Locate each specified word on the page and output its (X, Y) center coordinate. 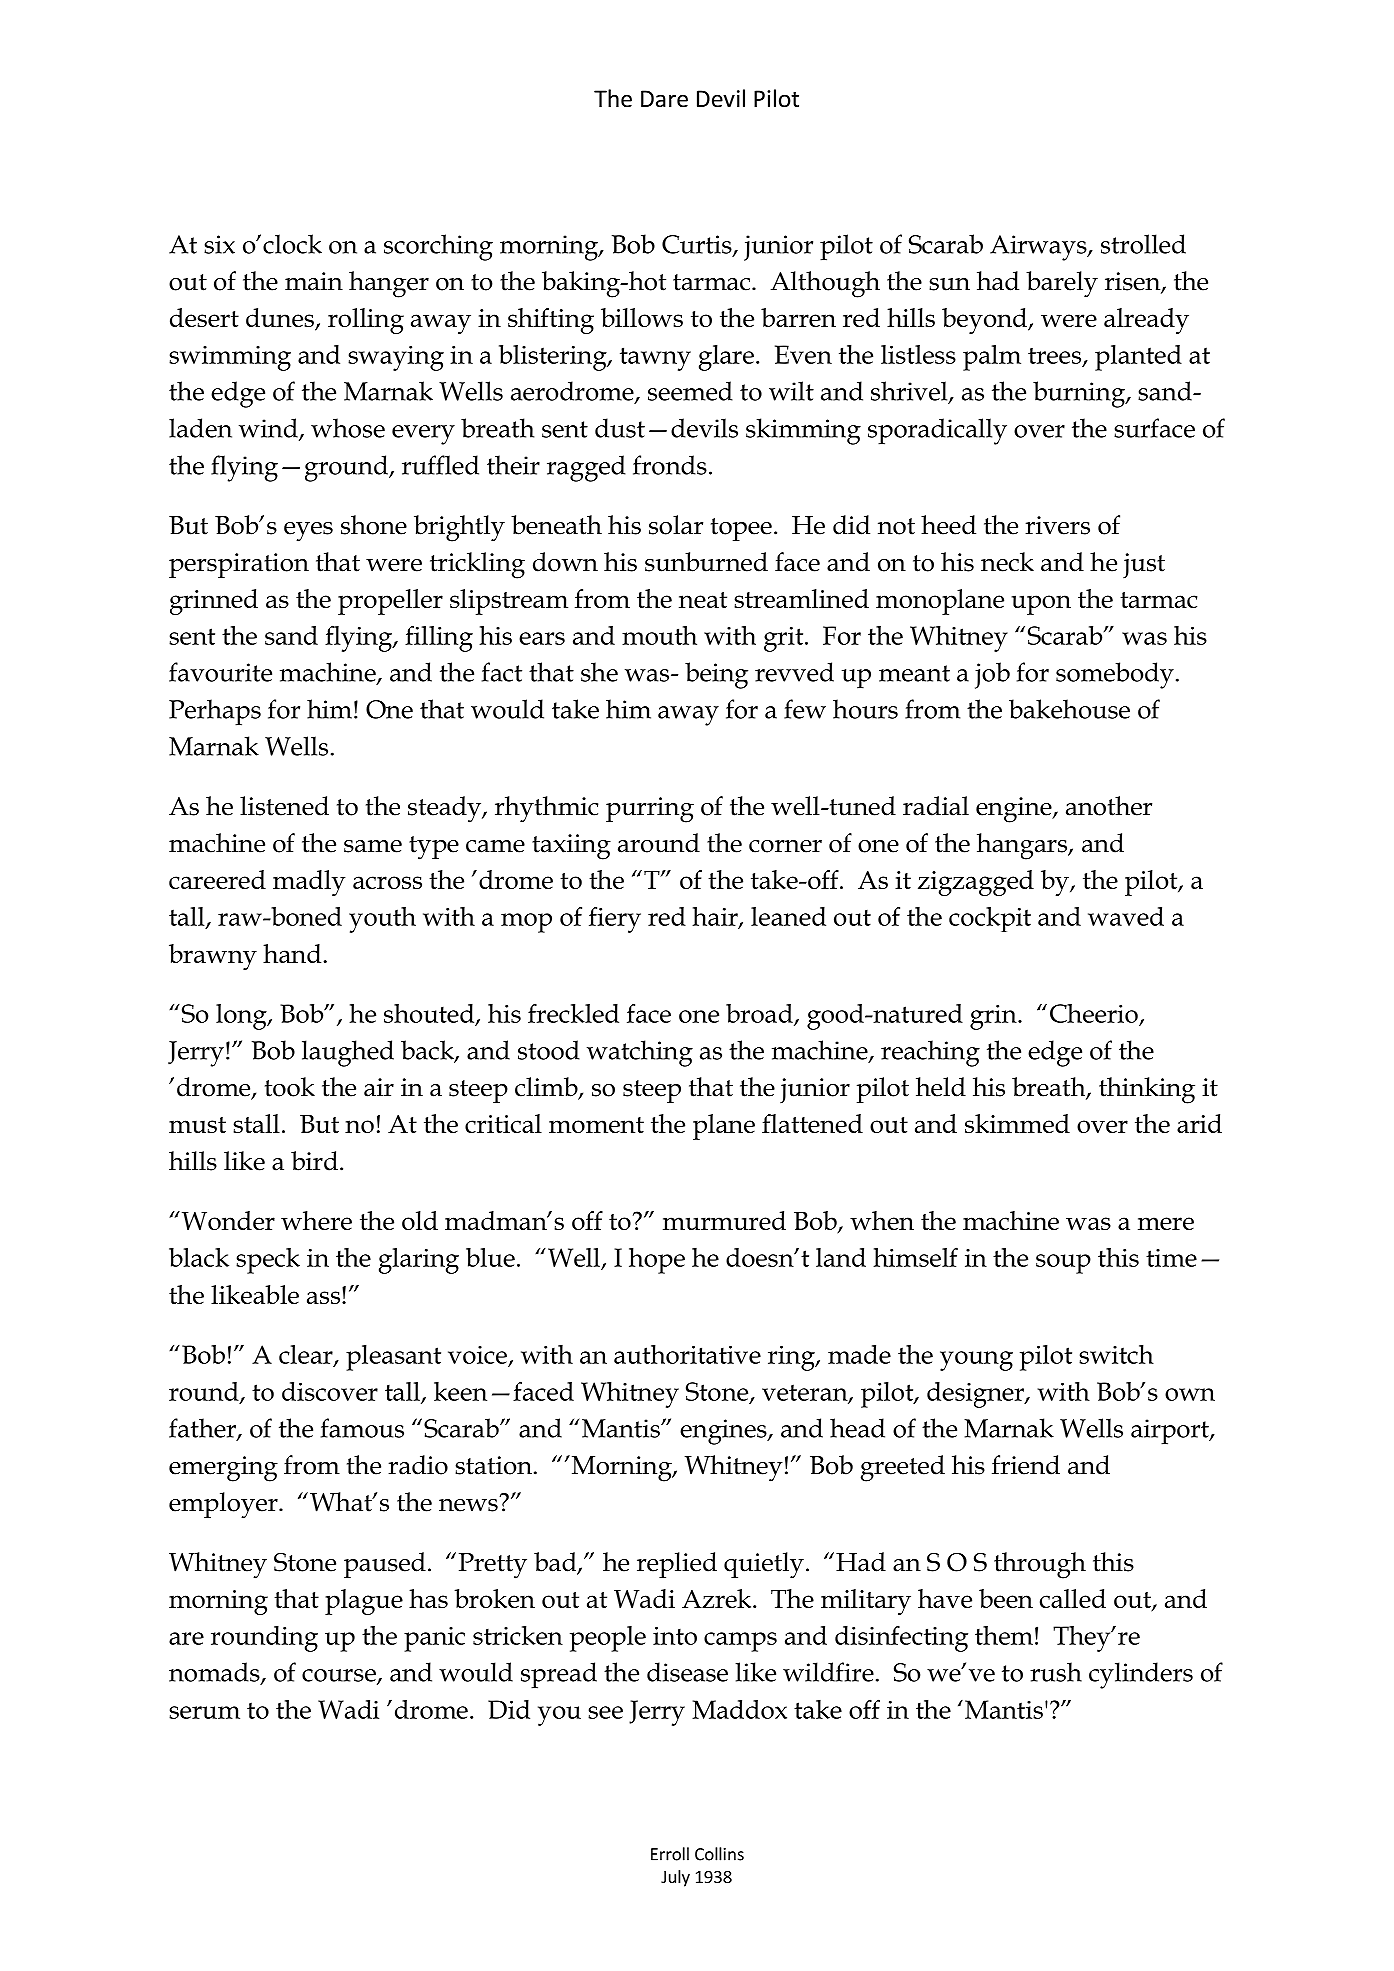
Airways (1039, 248)
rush (1056, 1672)
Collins (719, 1854)
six (219, 244)
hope (657, 1261)
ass (325, 1297)
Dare (664, 99)
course (340, 1676)
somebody (1115, 675)
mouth (659, 635)
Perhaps (215, 712)
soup (1063, 1264)
